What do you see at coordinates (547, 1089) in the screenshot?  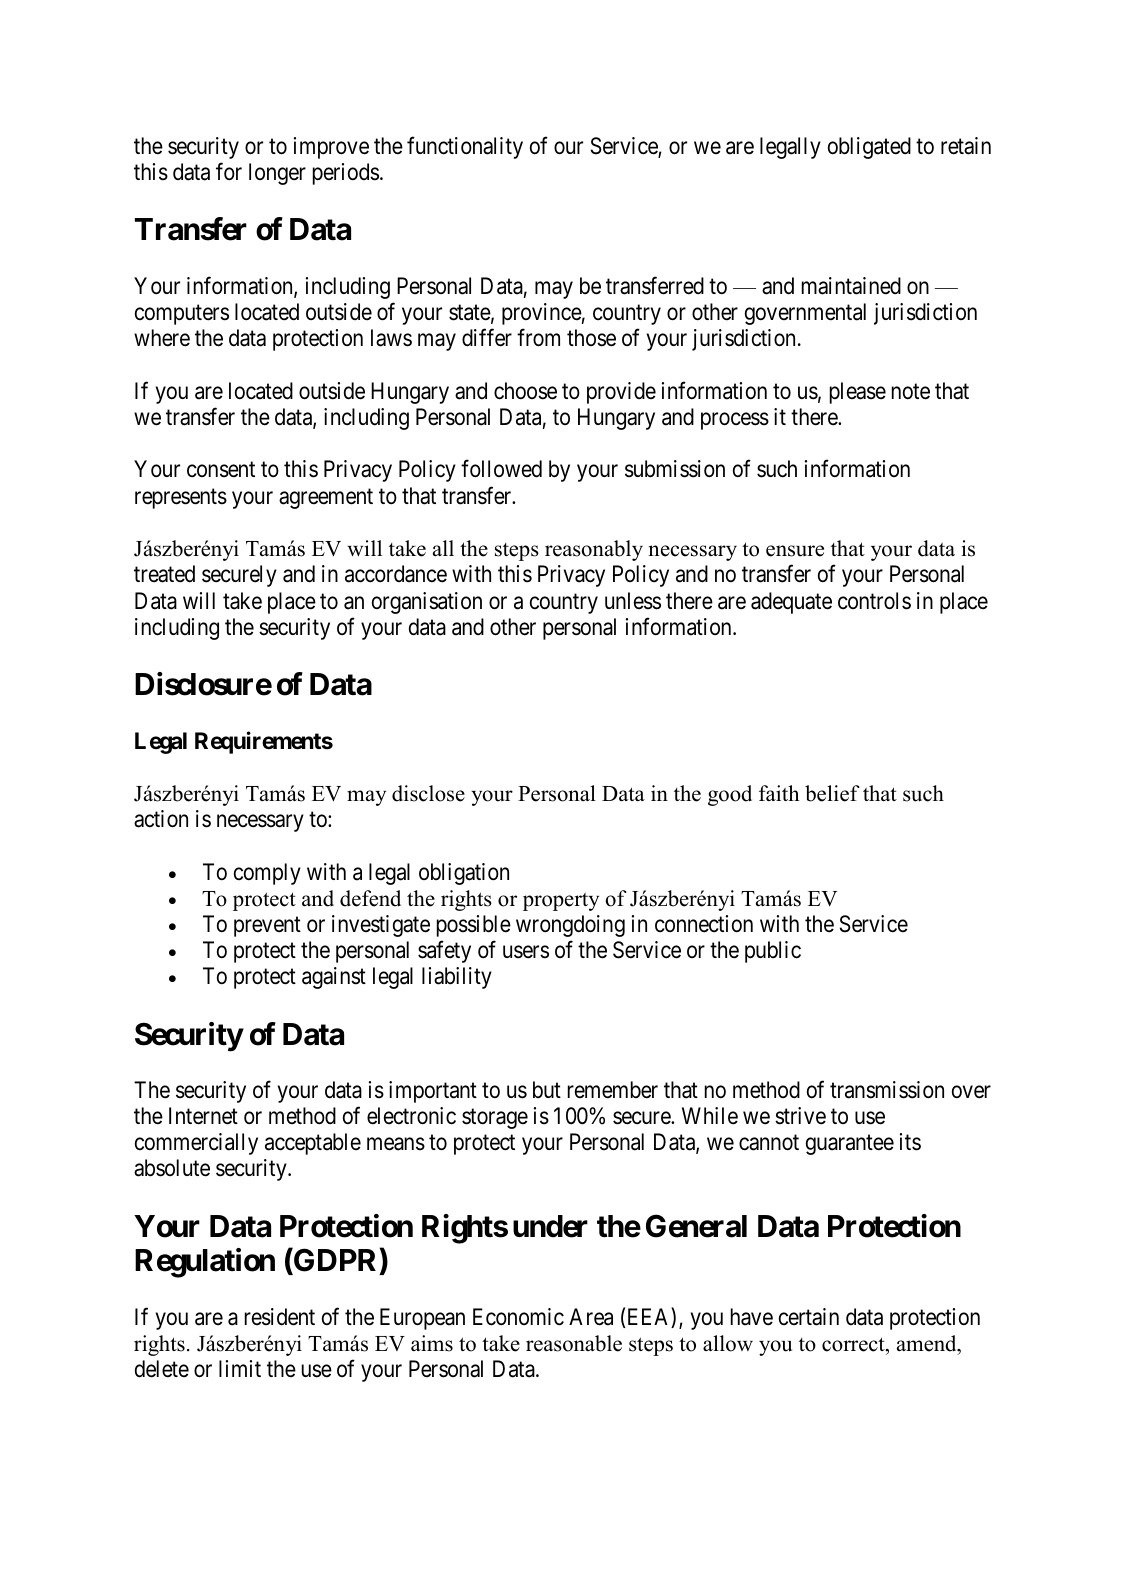 I see `but` at bounding box center [547, 1089].
